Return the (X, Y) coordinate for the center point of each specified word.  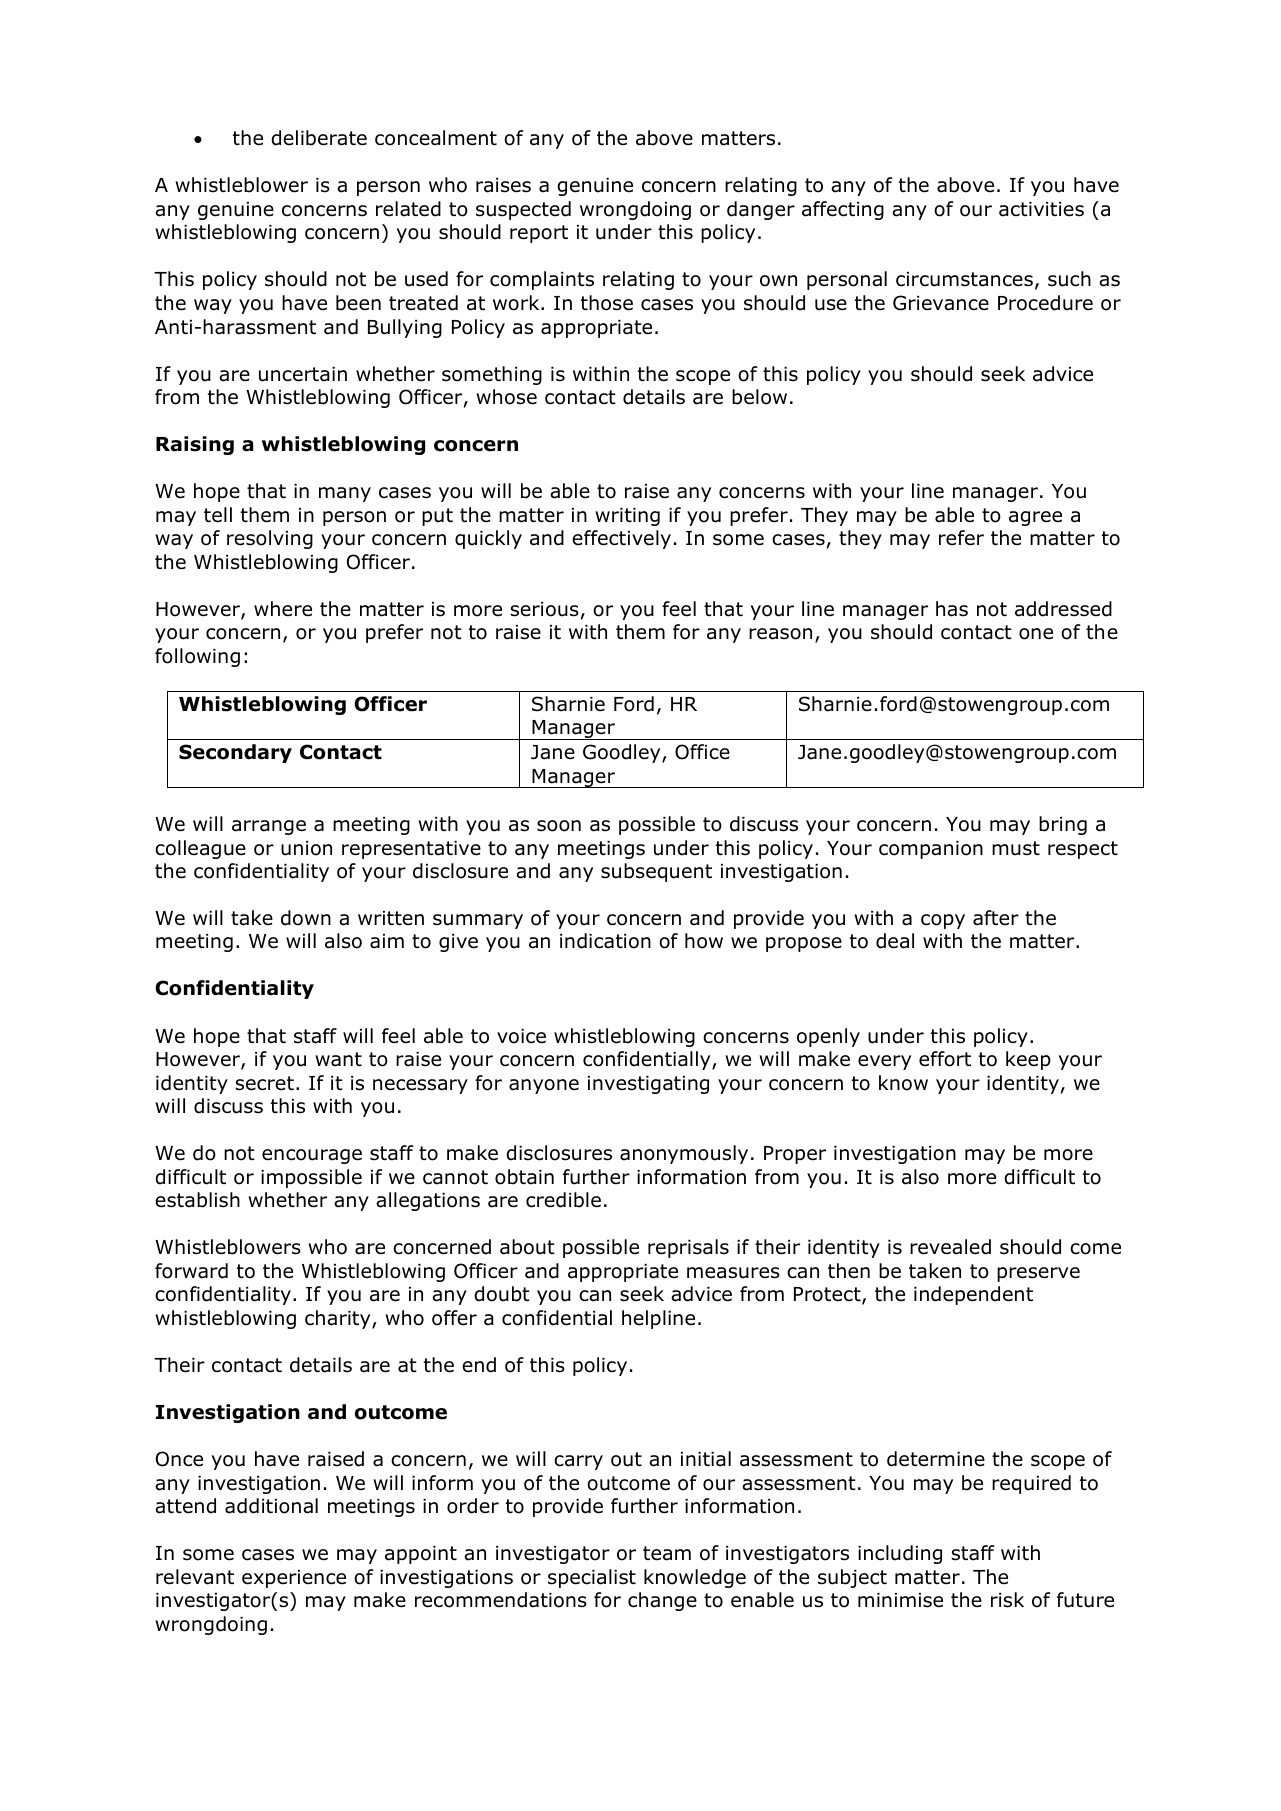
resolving (270, 539)
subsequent (656, 872)
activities (1041, 209)
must (1016, 848)
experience (294, 1579)
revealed (950, 1247)
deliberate (319, 138)
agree (1035, 518)
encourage (312, 1156)
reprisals (688, 1248)
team (667, 1553)
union (306, 848)
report (539, 234)
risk (1007, 1600)
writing (627, 517)
